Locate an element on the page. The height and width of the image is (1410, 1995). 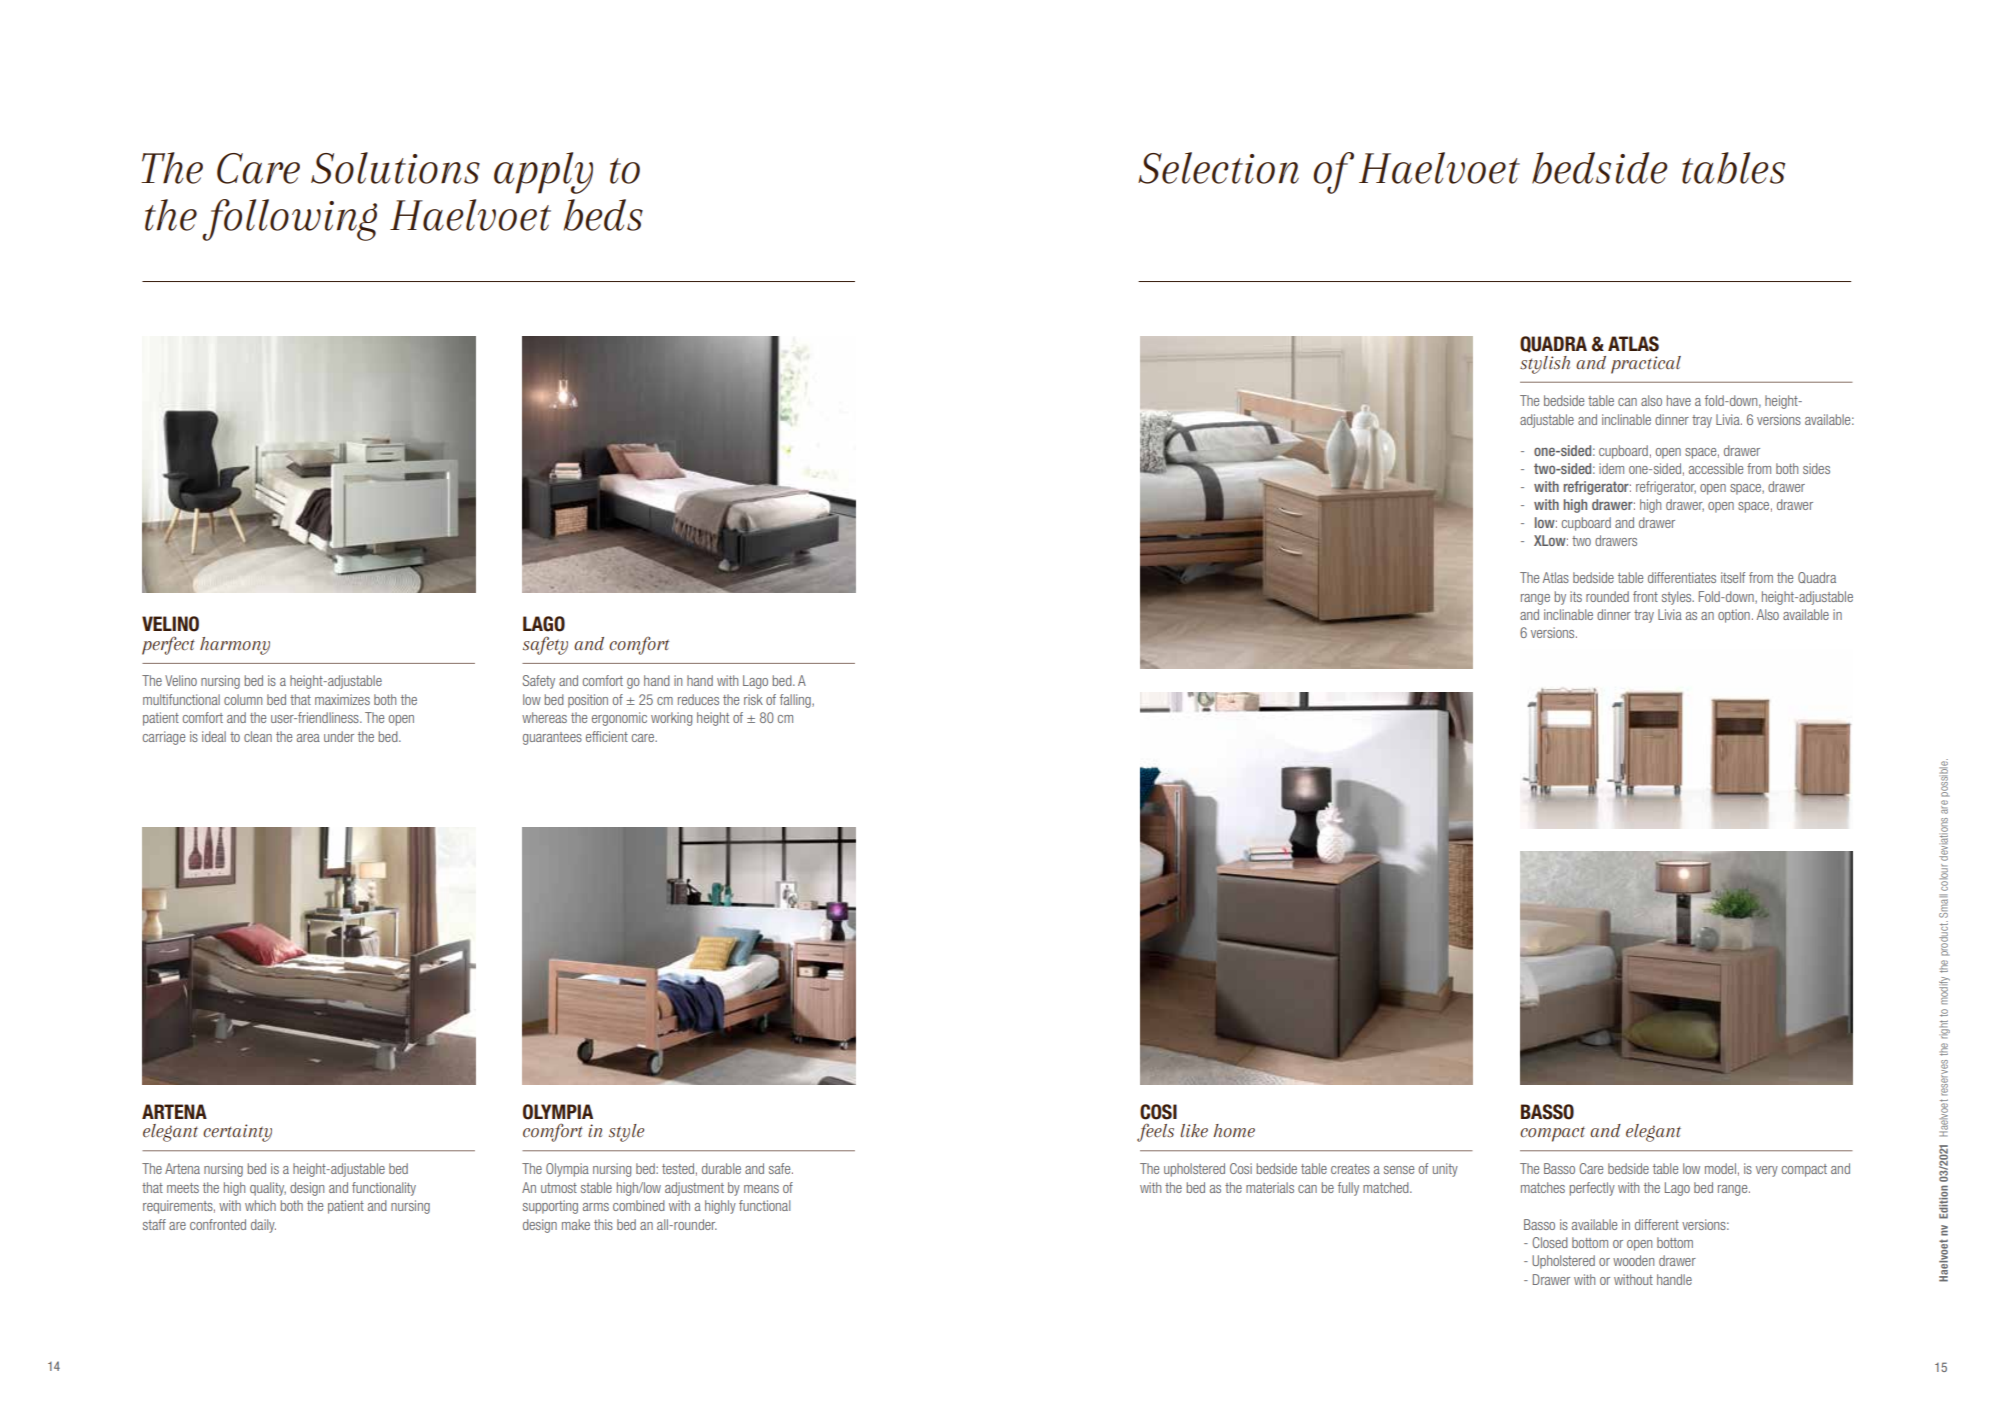
model is located at coordinates (1720, 1168).
